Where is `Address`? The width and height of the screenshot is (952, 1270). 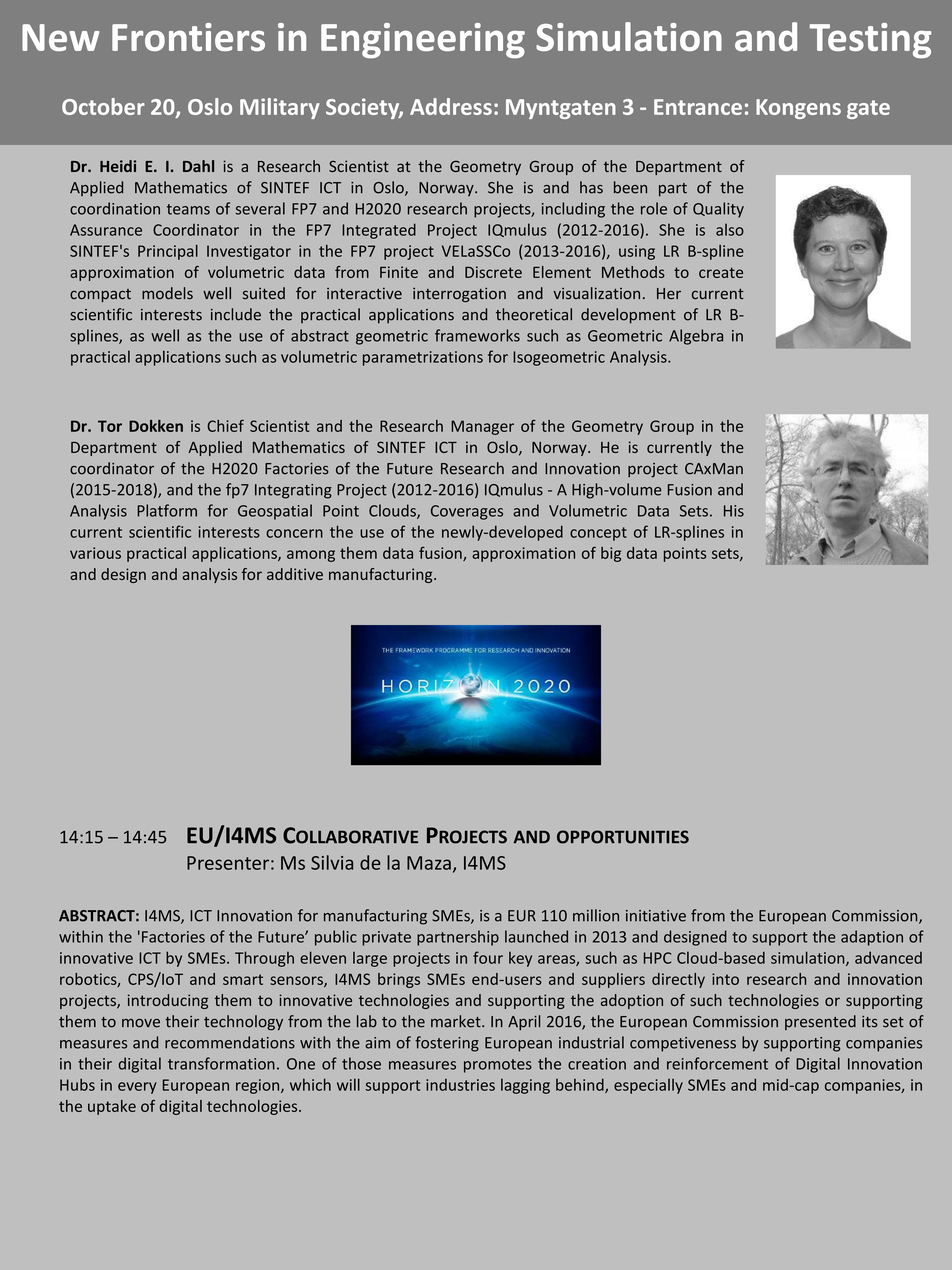
Address is located at coordinates (451, 106).
